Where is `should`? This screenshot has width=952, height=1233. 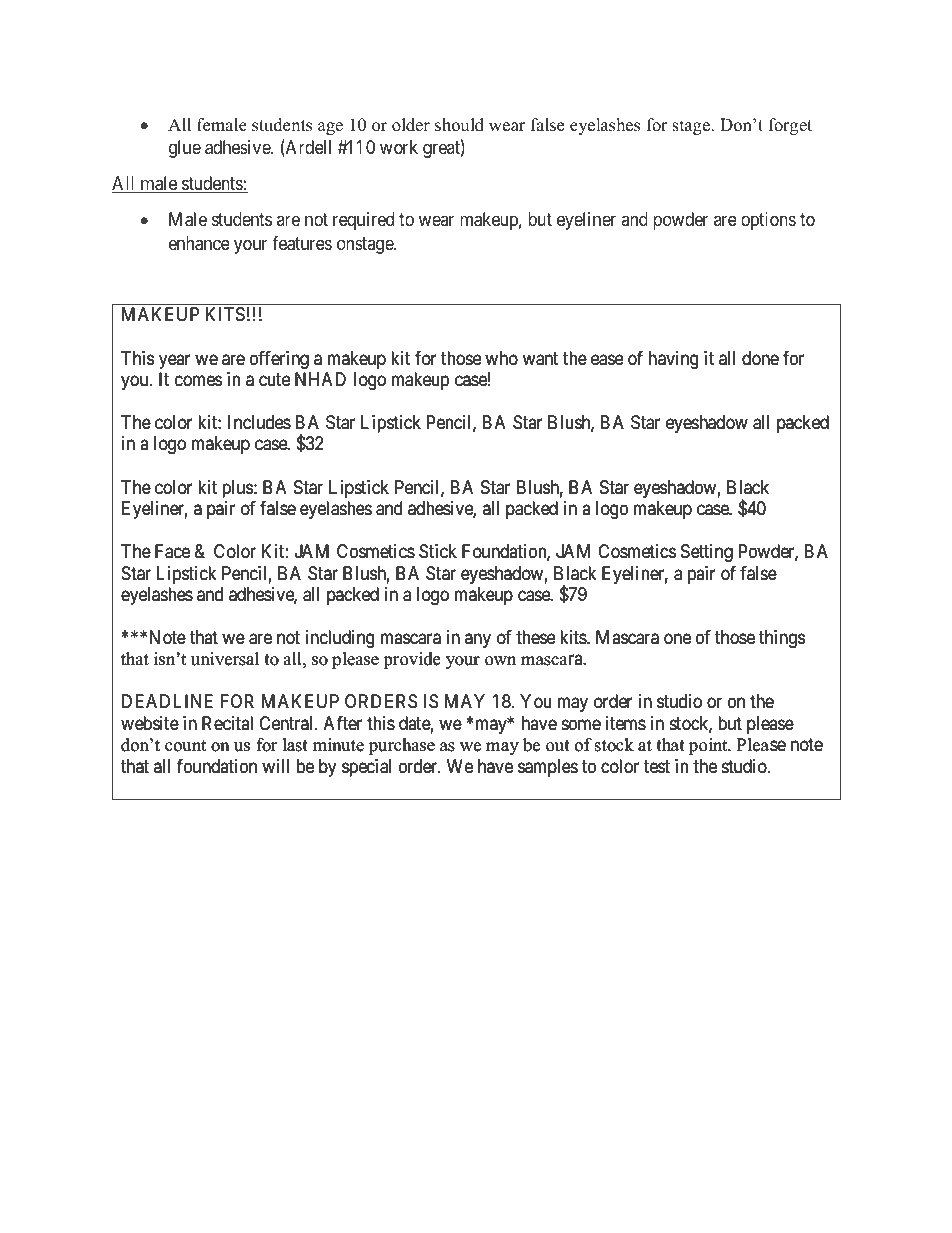 should is located at coordinates (459, 125).
